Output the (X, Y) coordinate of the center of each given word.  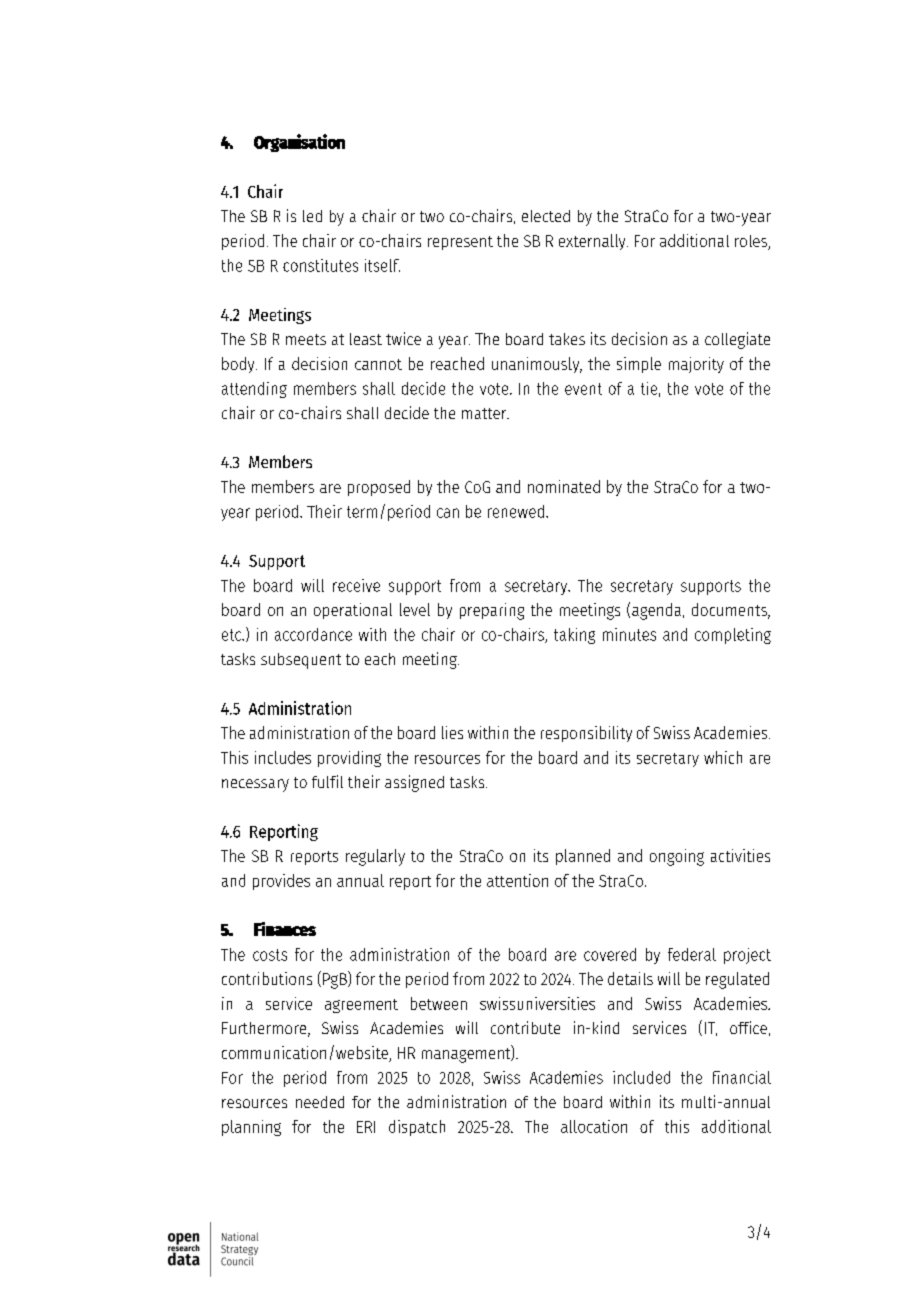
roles (752, 242)
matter (485, 413)
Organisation (299, 143)
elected (546, 216)
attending (254, 390)
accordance (313, 634)
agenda (658, 611)
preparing (492, 611)
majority (696, 365)
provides (281, 882)
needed (320, 1102)
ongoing (677, 857)
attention (517, 880)
